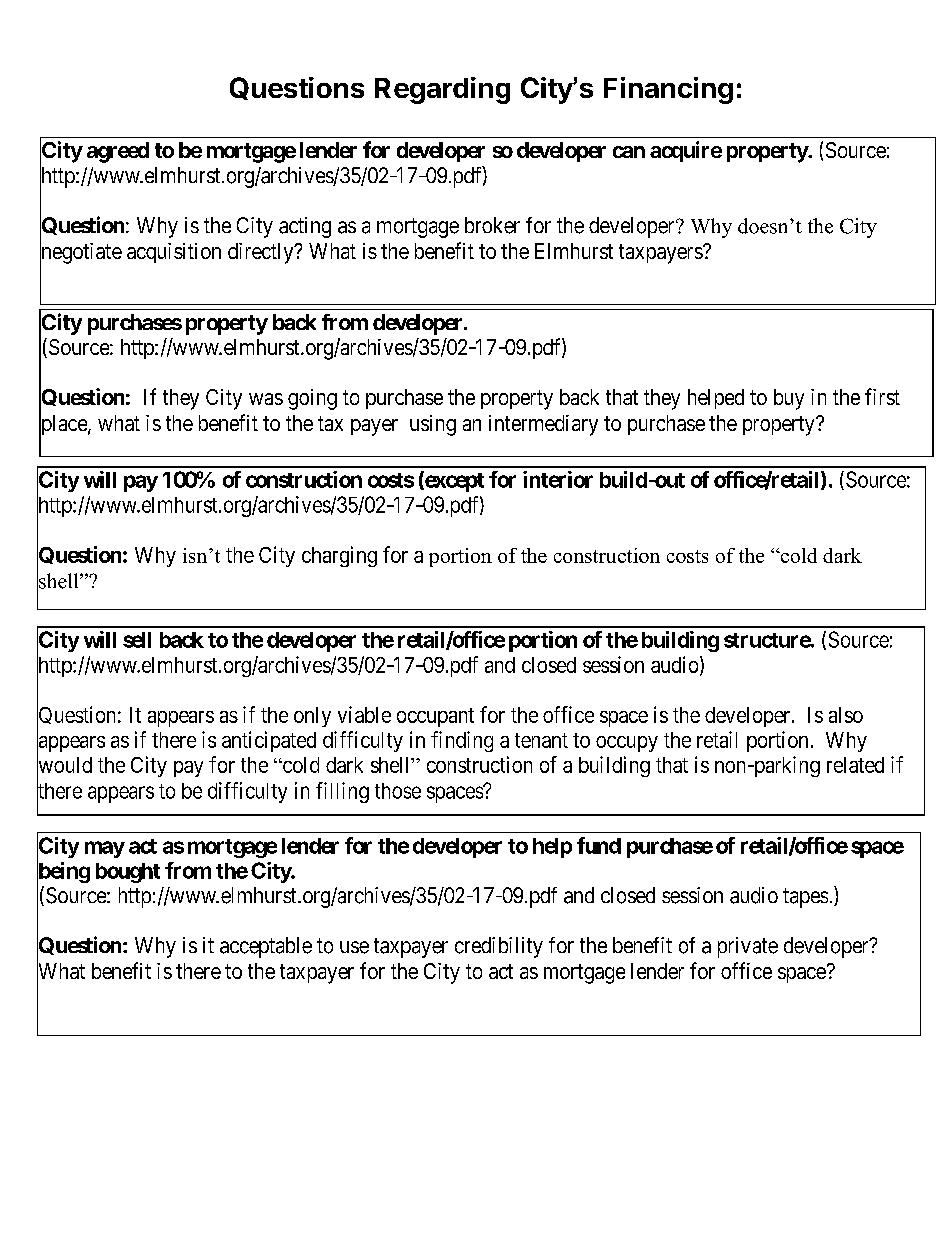 The width and height of the document is (952, 1233). What do you see at coordinates (266, 399) in the document?
I see `was` at bounding box center [266, 399].
